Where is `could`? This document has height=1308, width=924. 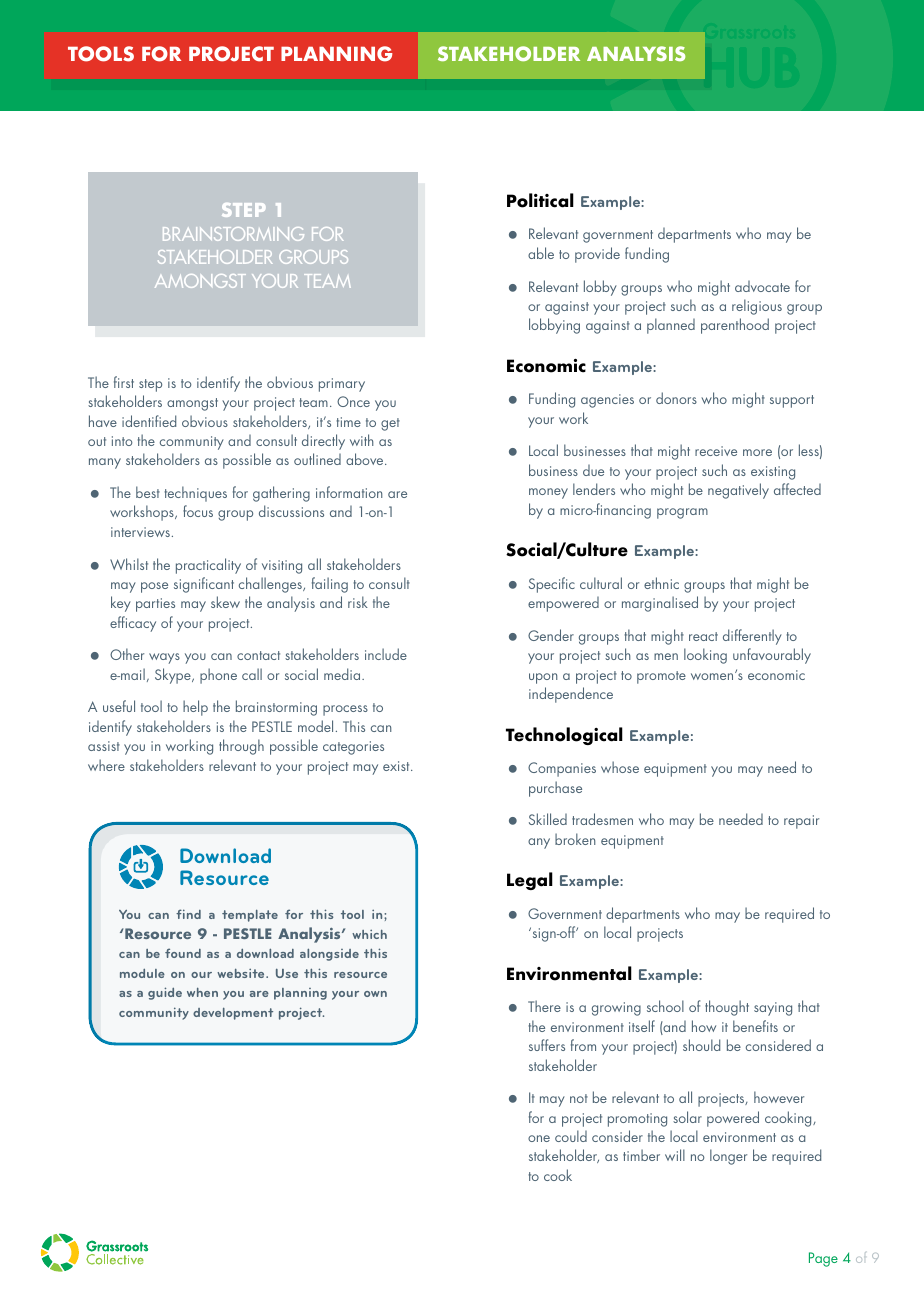 could is located at coordinates (571, 1136).
